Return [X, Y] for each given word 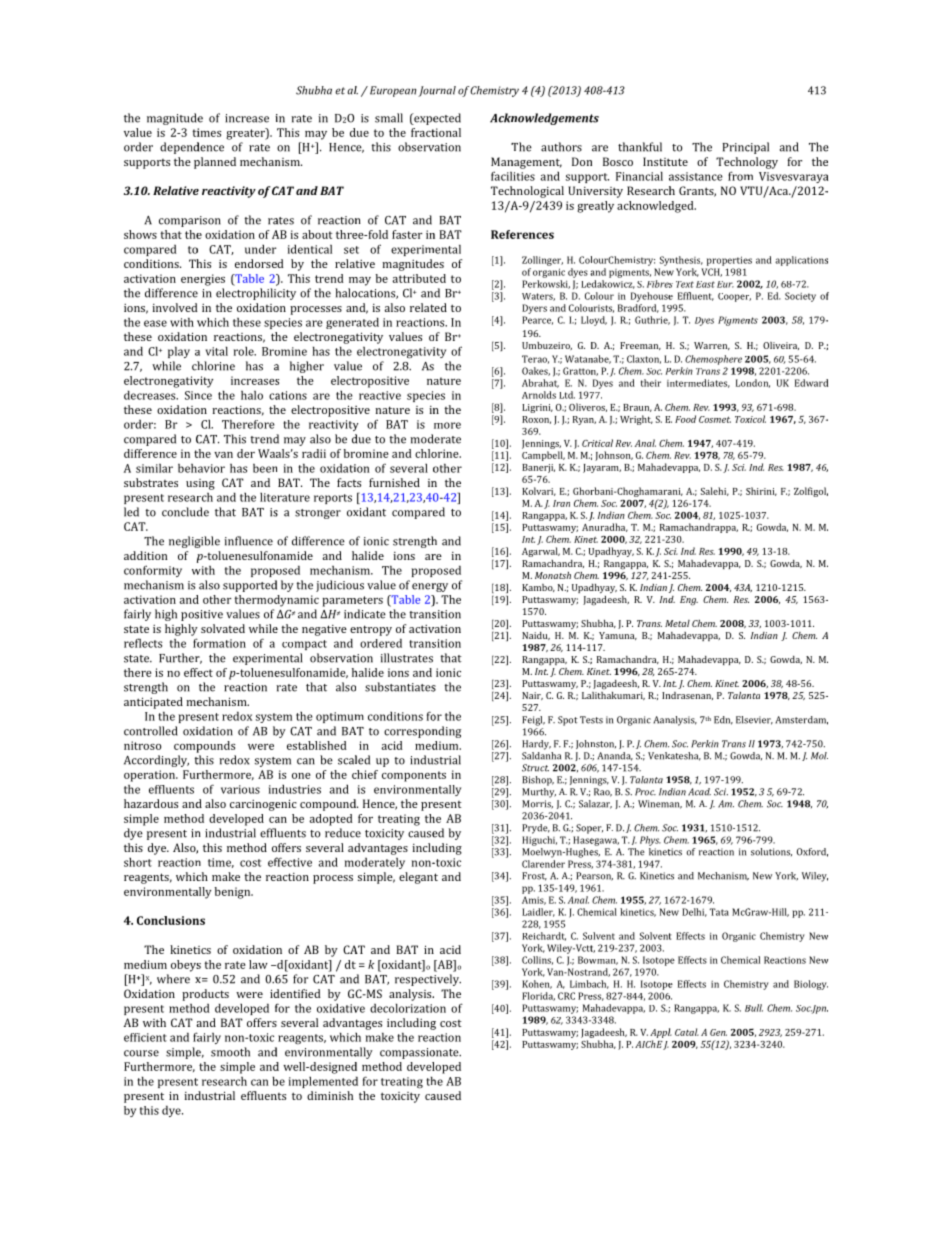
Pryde [536, 829]
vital [216, 351]
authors [561, 147]
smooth [230, 1052]
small [389, 118]
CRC [566, 996]
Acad [699, 792]
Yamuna [618, 636]
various [240, 789]
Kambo [538, 588]
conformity [153, 571]
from [740, 176]
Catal [687, 1032]
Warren [712, 346]
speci [420, 396]
